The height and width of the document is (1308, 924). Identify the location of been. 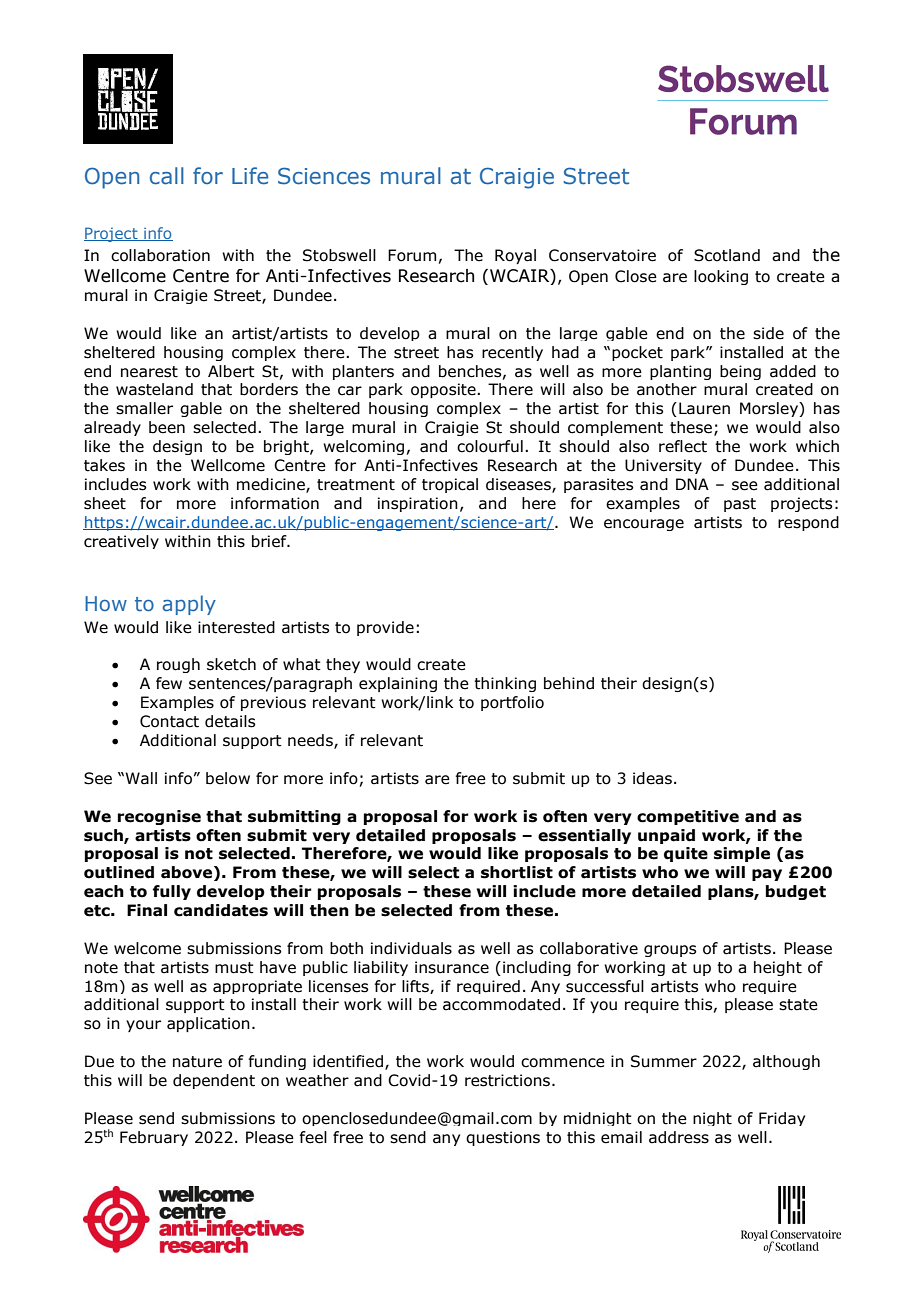
(167, 427).
